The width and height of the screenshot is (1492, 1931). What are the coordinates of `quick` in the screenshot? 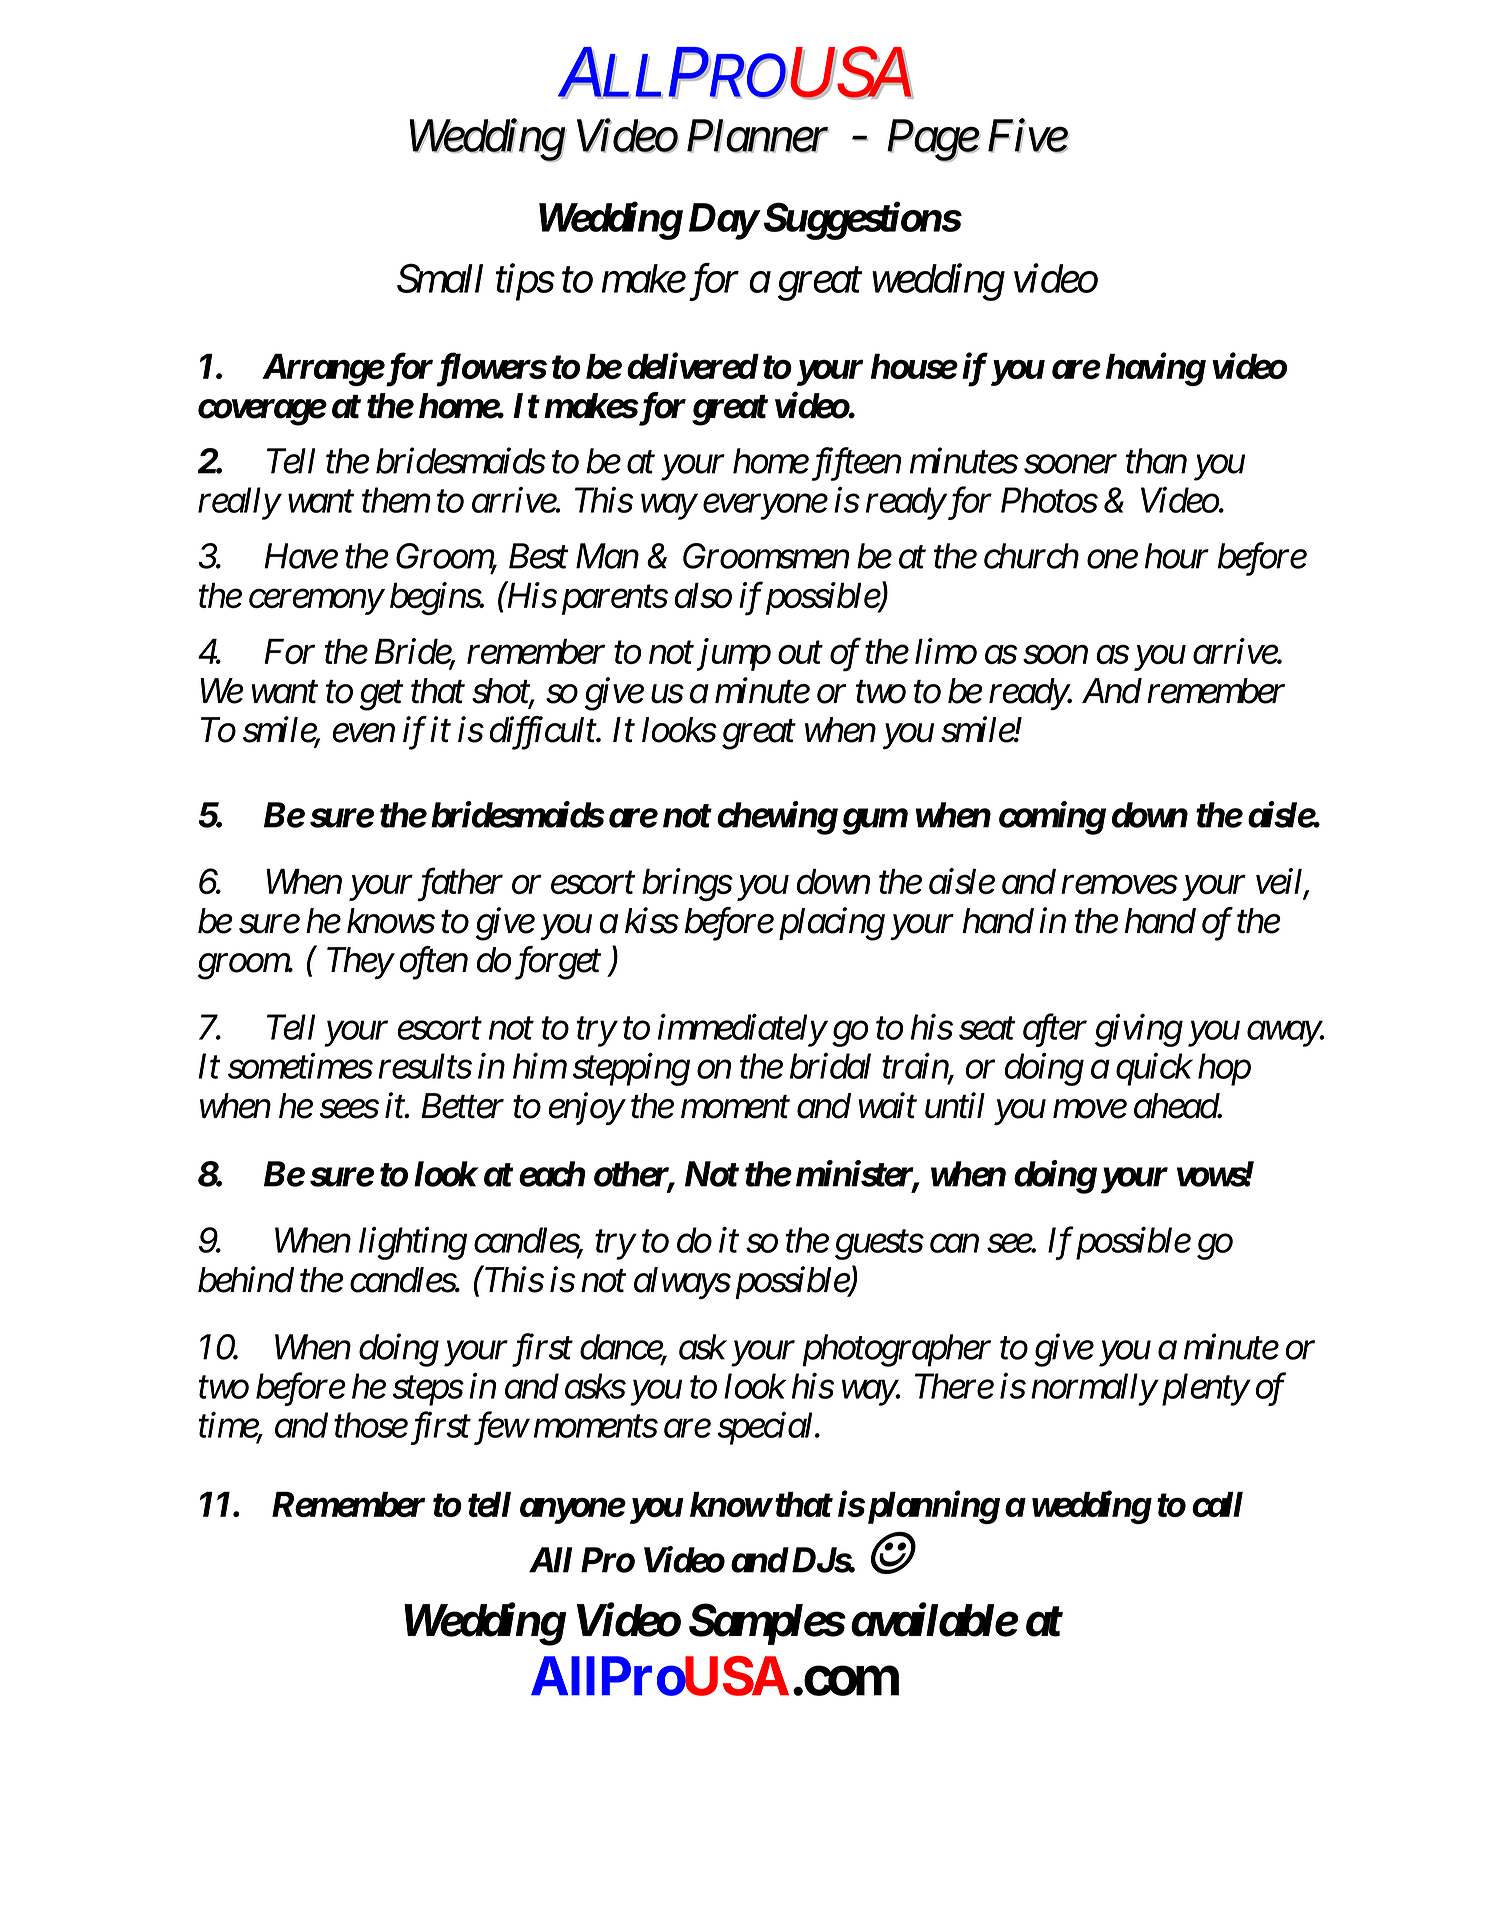 It's located at (1154, 1069).
